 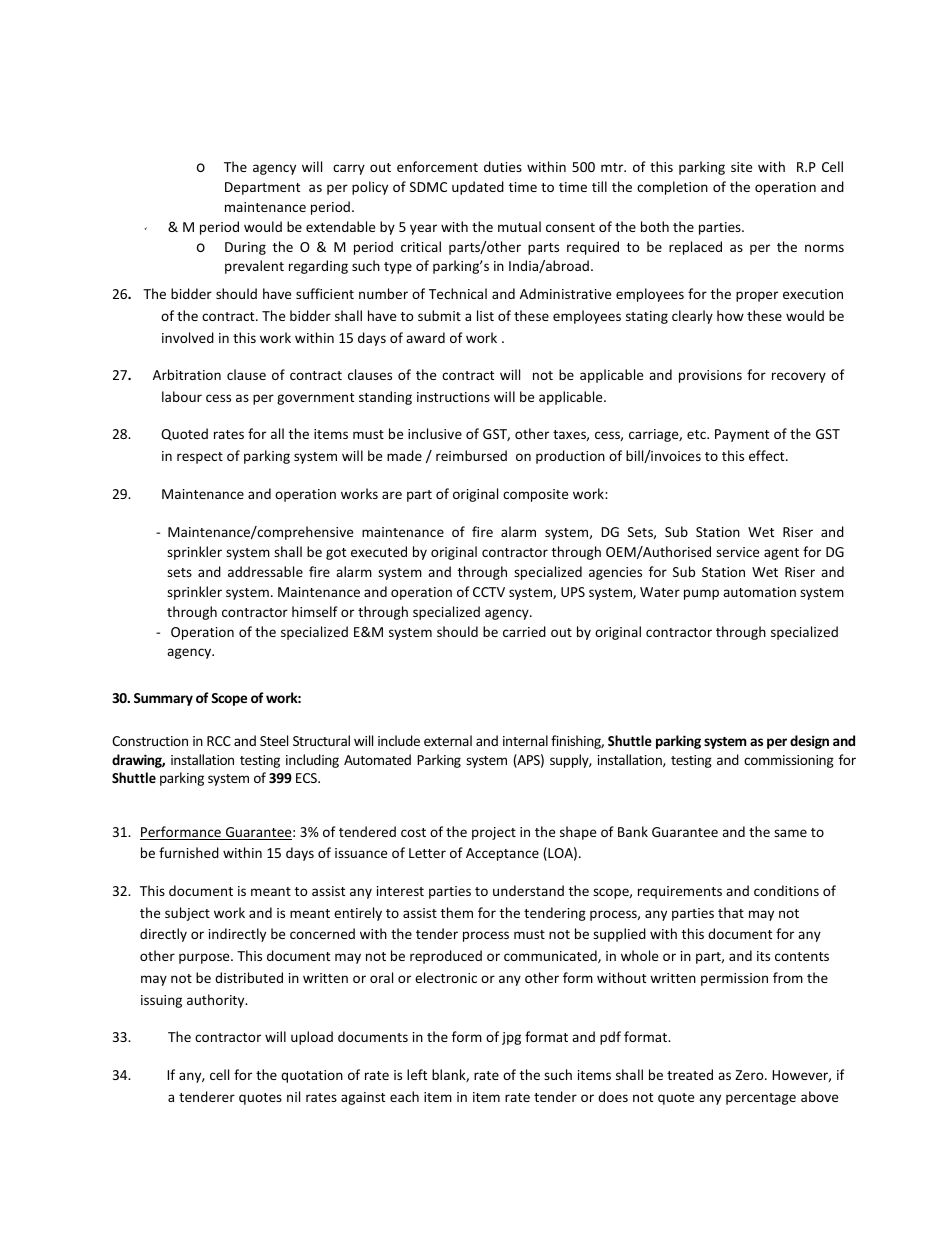 I want to click on jpg, so click(x=511, y=1038).
